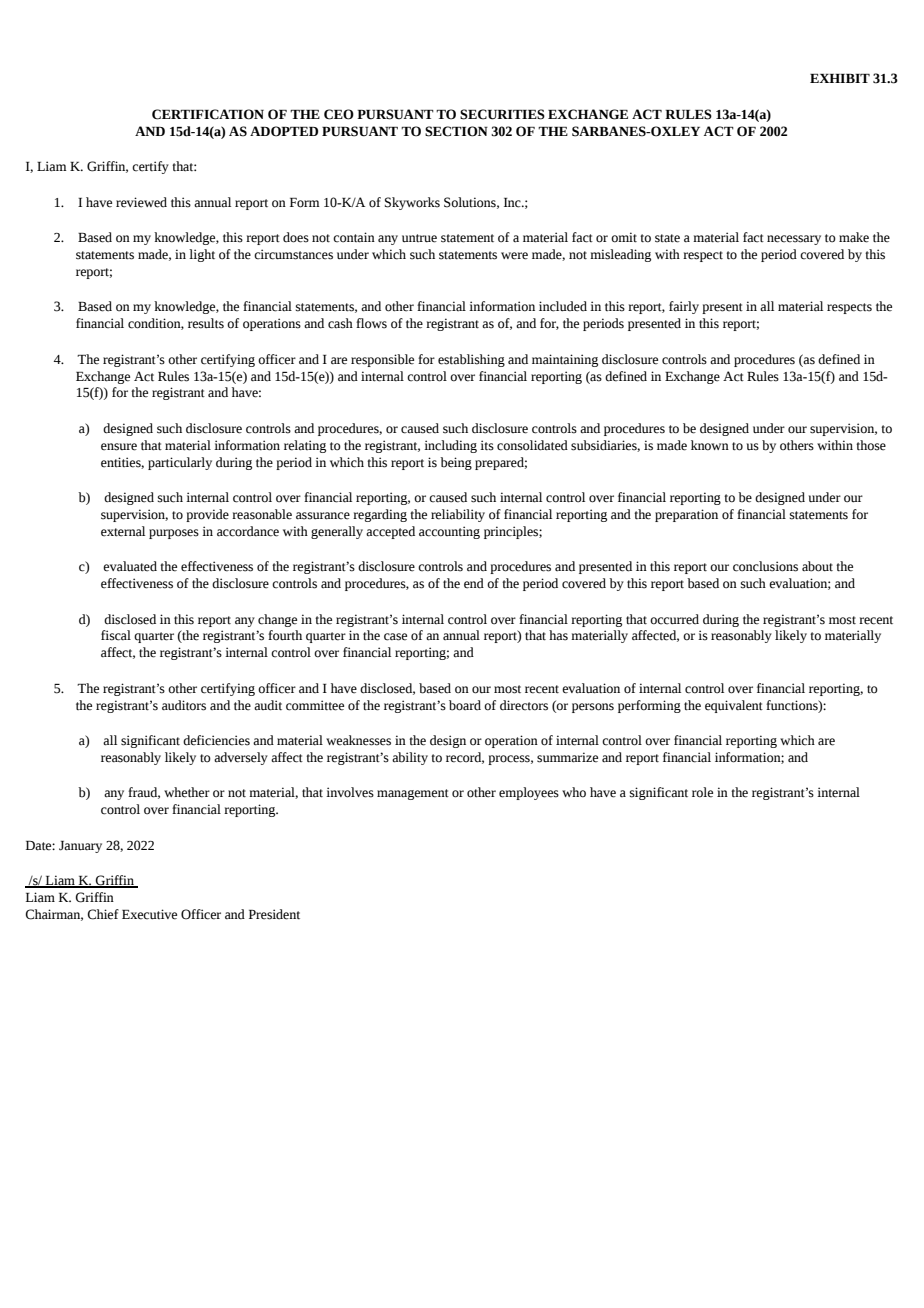 The width and height of the page is (924, 1308). Describe the element at coordinates (116, 635) in the page. I see `fiscal` at that location.
